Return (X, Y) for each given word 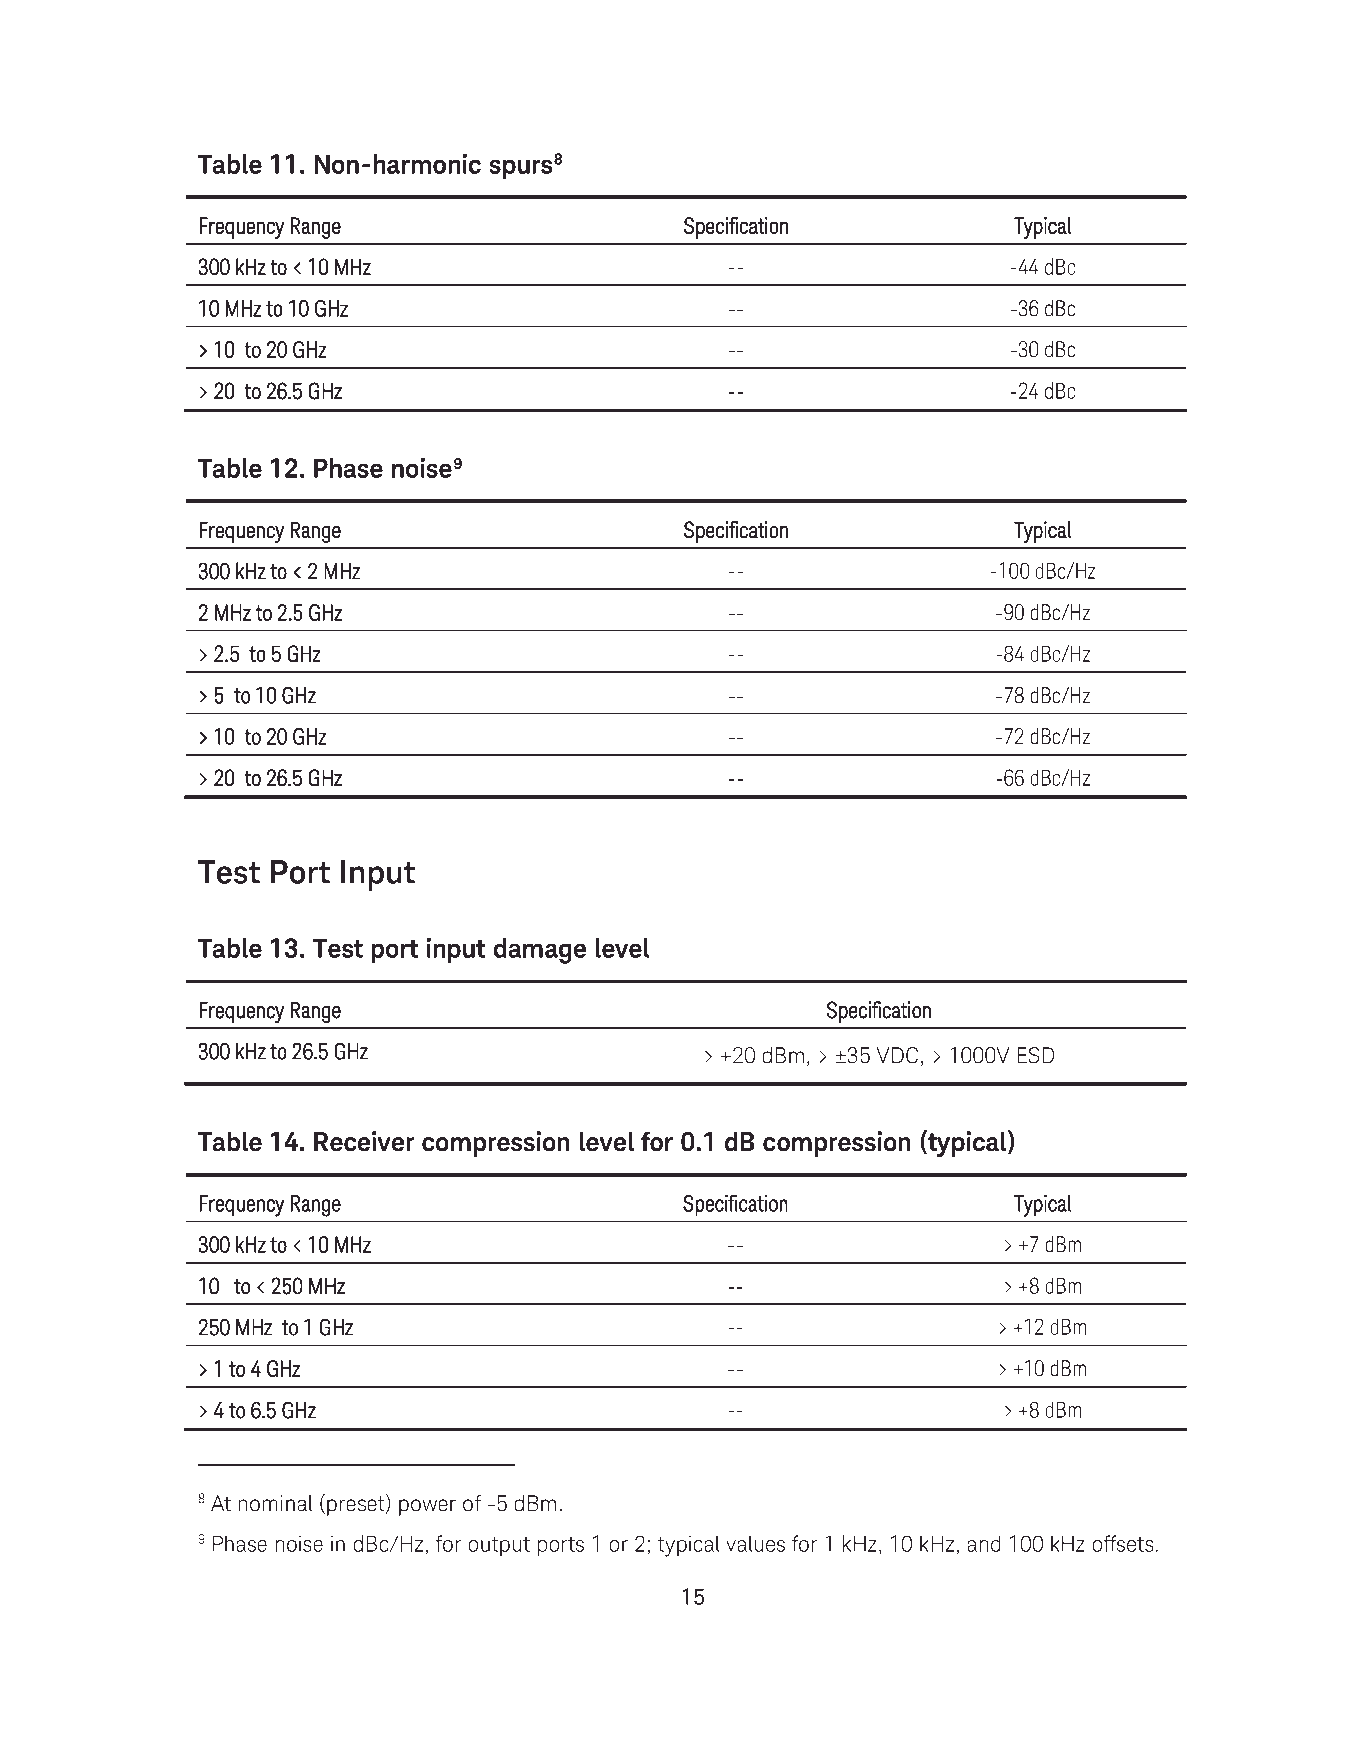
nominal (276, 1503)
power (427, 1507)
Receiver (364, 1141)
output (499, 1546)
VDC (897, 1055)
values (755, 1543)
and (984, 1543)
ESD (1035, 1055)
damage (540, 951)
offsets (1123, 1543)
